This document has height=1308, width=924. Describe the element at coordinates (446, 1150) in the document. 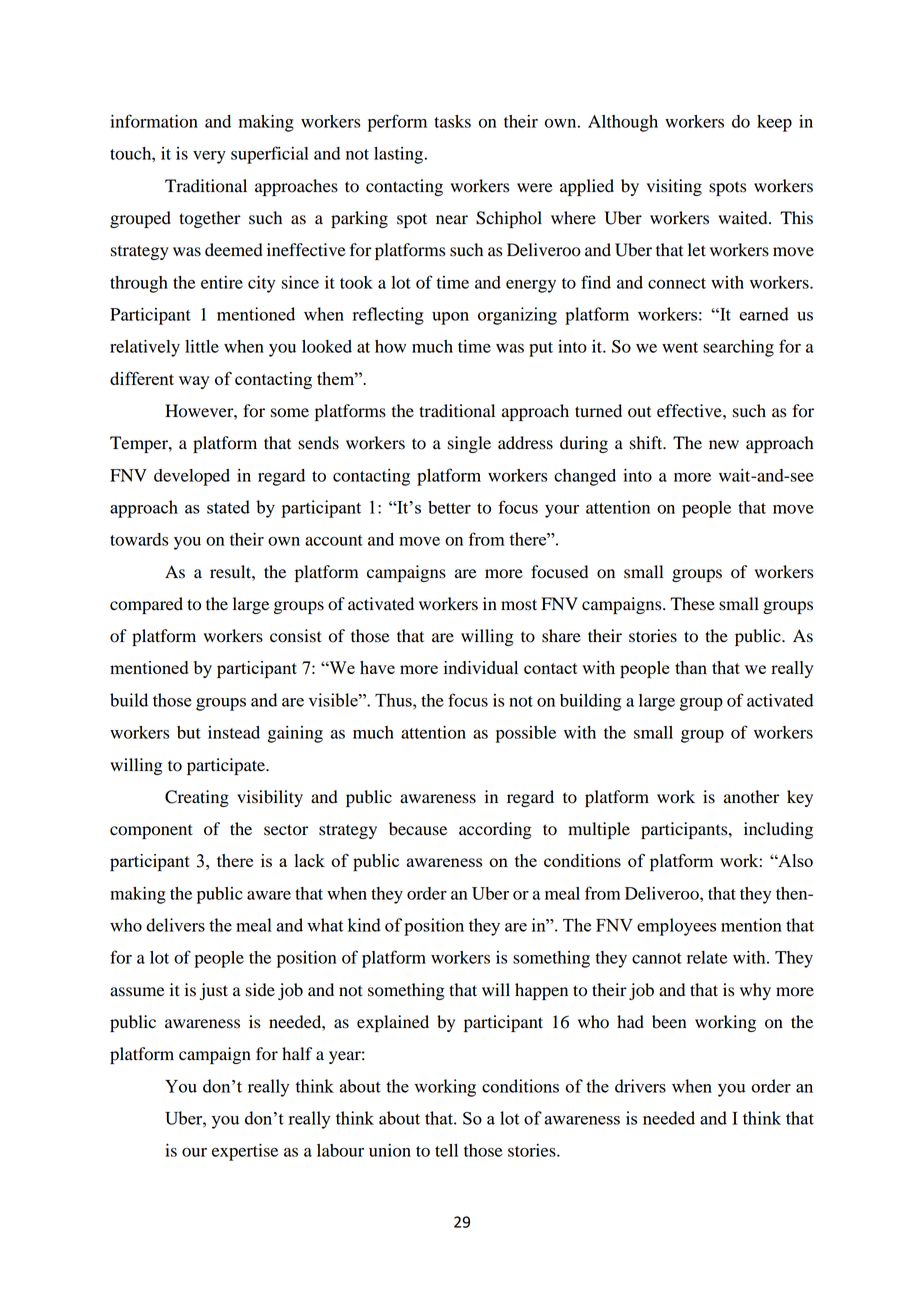

I see `tell` at that location.
